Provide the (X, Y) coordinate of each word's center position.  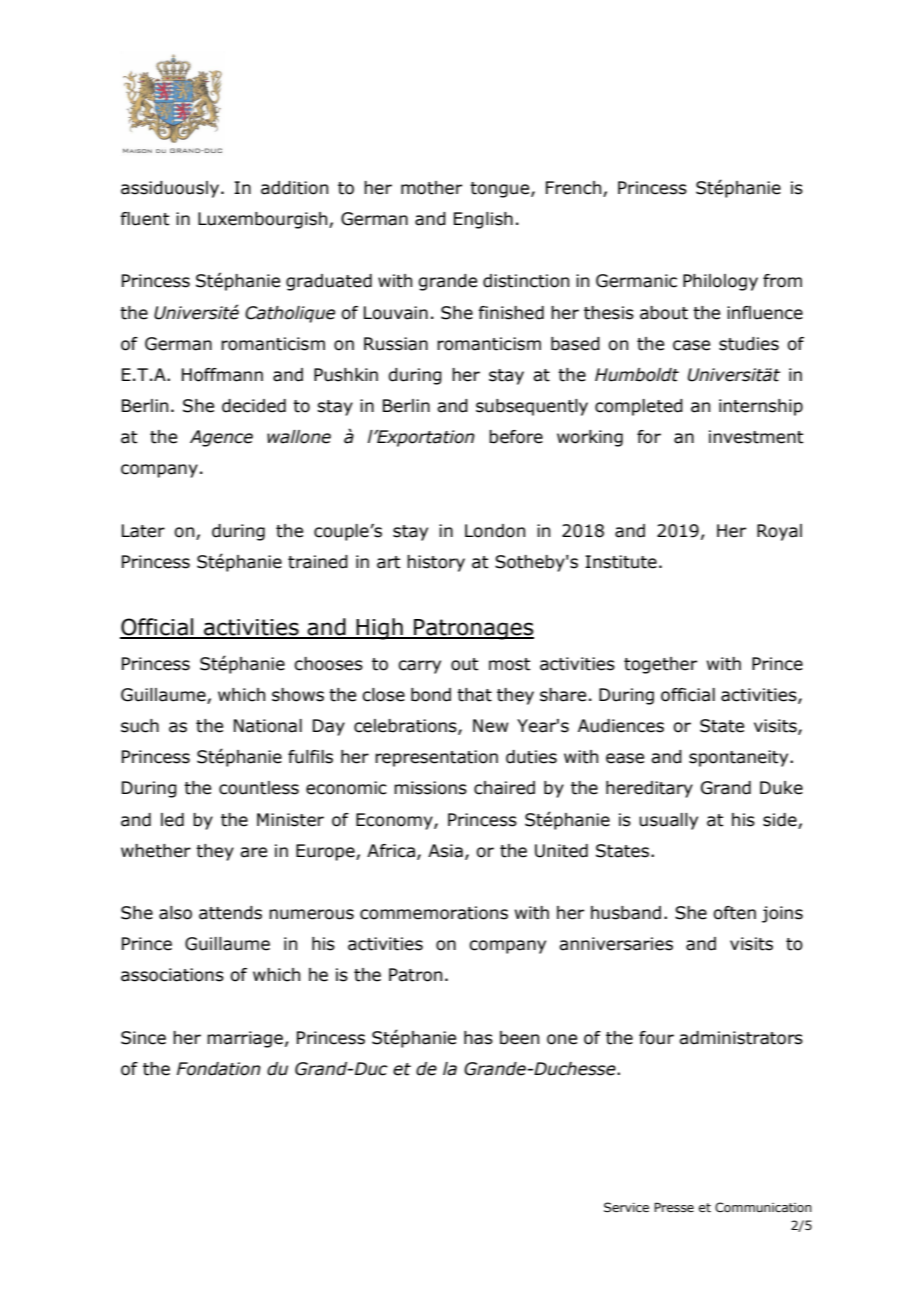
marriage (245, 1039)
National (268, 726)
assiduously (170, 189)
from (782, 281)
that (474, 695)
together (660, 665)
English (483, 220)
